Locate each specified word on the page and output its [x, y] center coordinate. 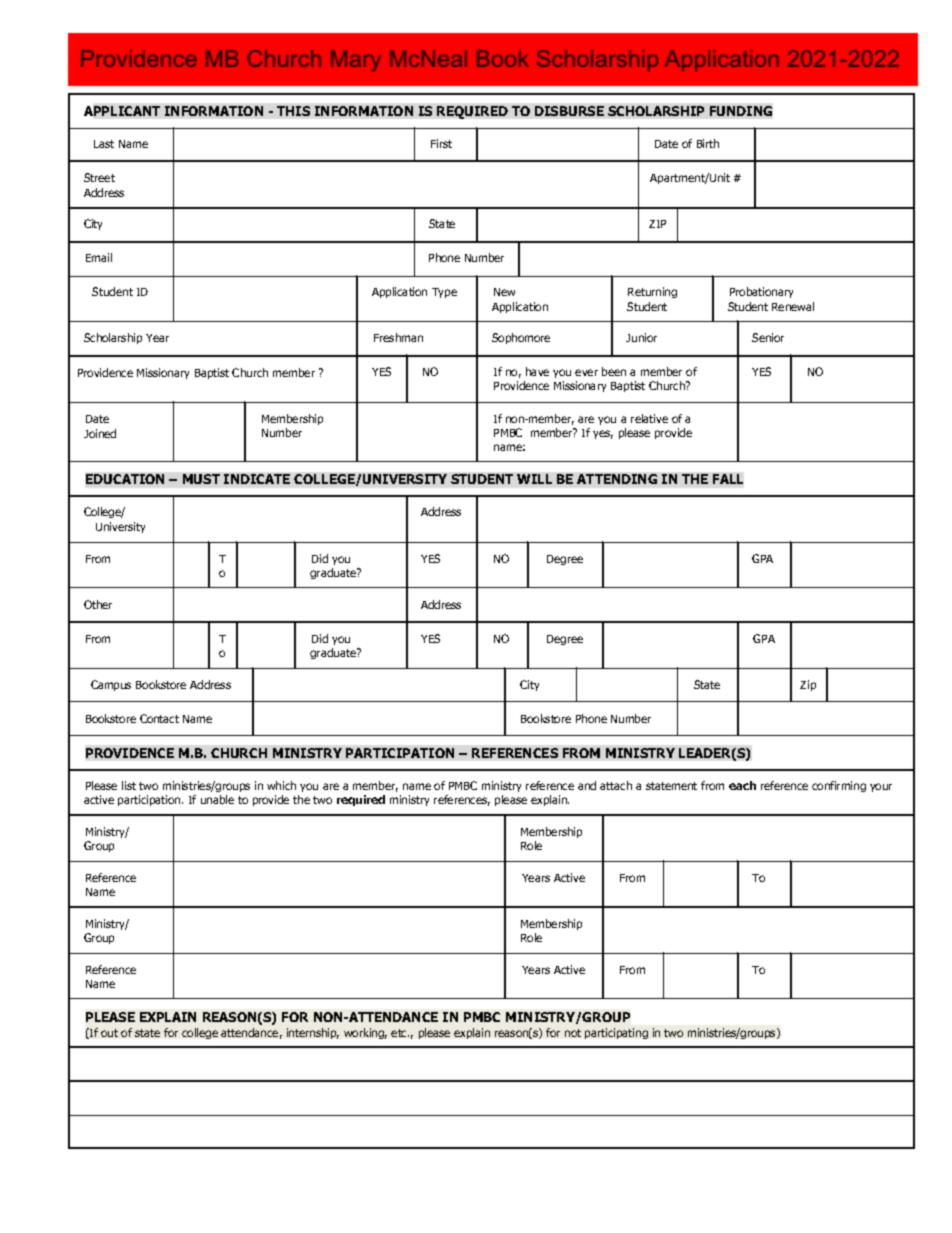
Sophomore [521, 338]
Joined [100, 433]
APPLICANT [122, 111]
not [573, 1033]
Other [98, 604]
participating [616, 1033]
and [587, 785]
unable [217, 799]
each [742, 785]
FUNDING [741, 111]
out [109, 1033]
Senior [768, 337]
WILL [534, 479]
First [441, 143]
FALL [728, 479]
